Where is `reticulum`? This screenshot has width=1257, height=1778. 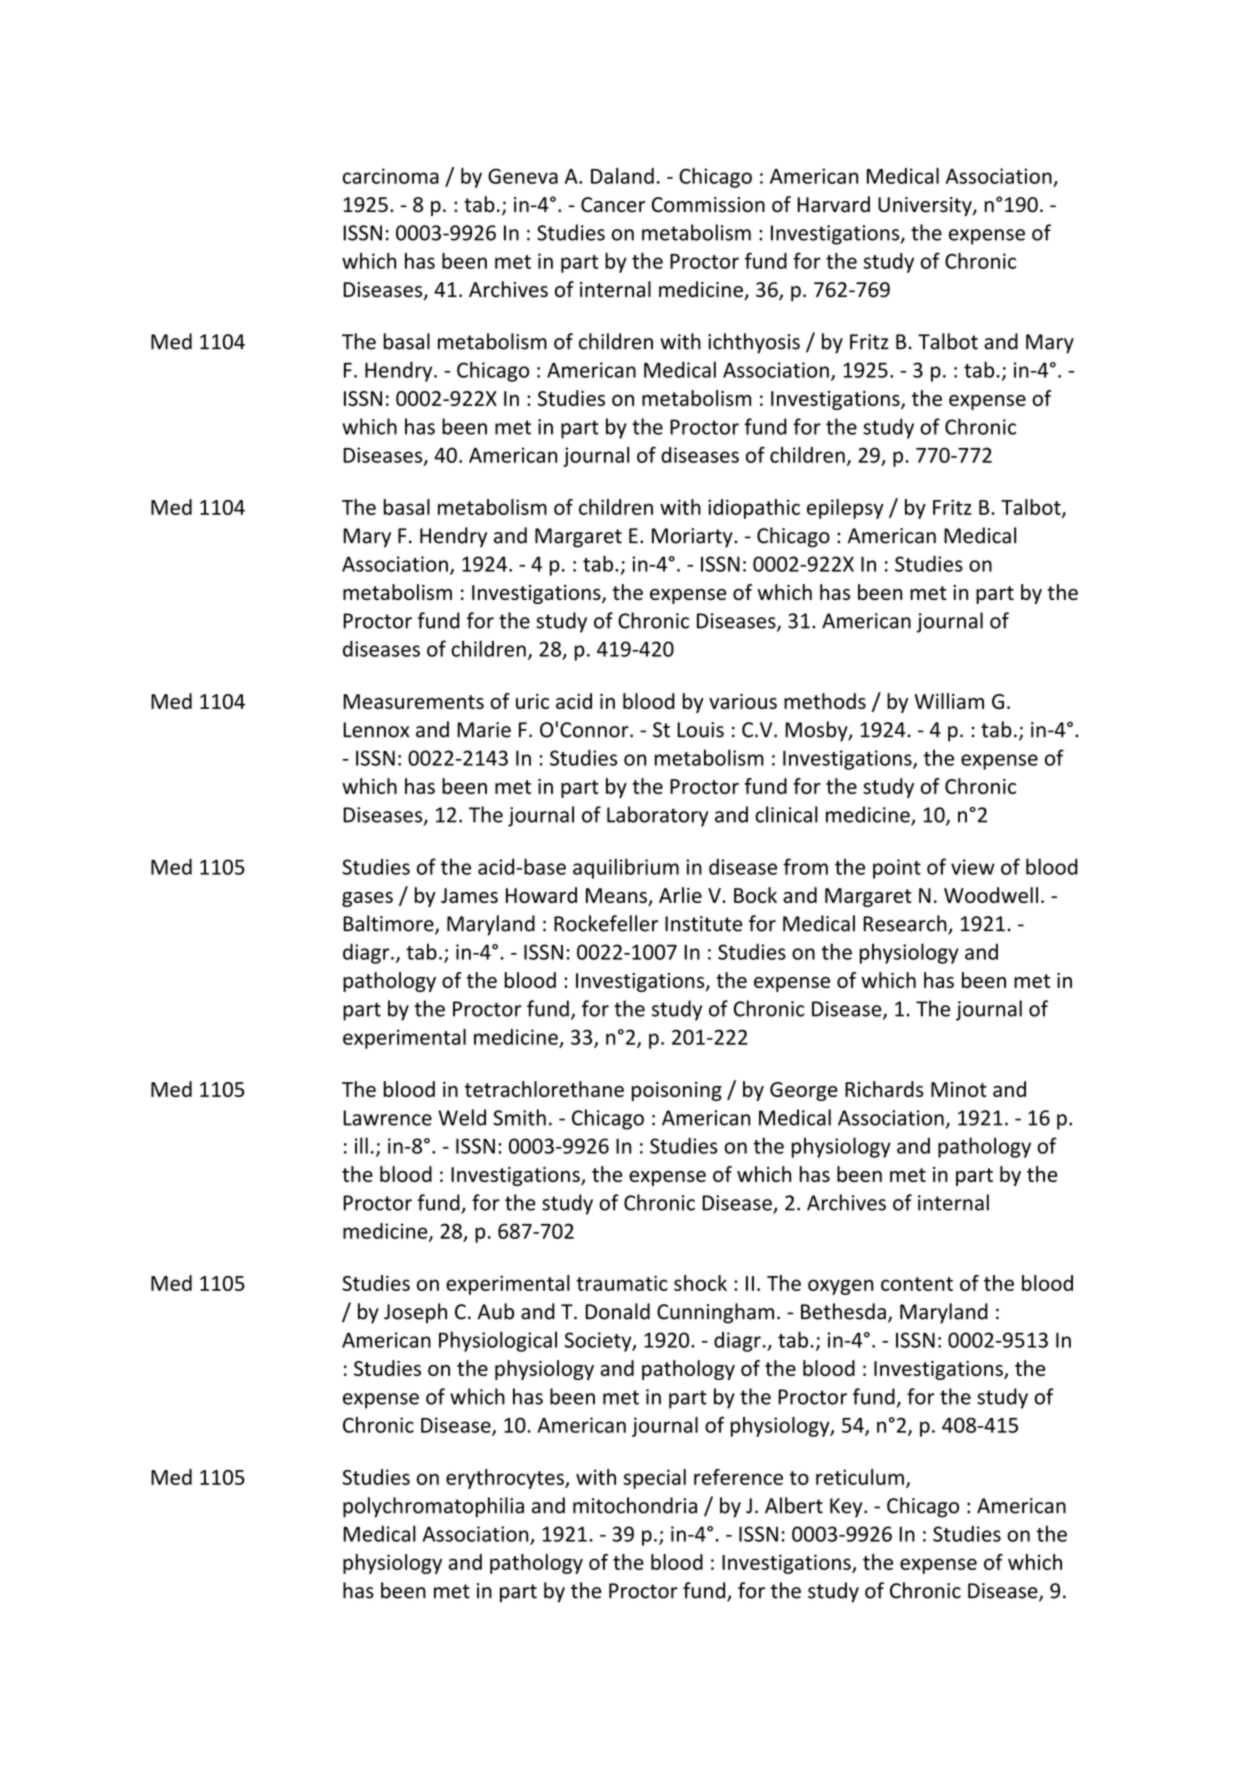
reticulum is located at coordinates (860, 1477).
